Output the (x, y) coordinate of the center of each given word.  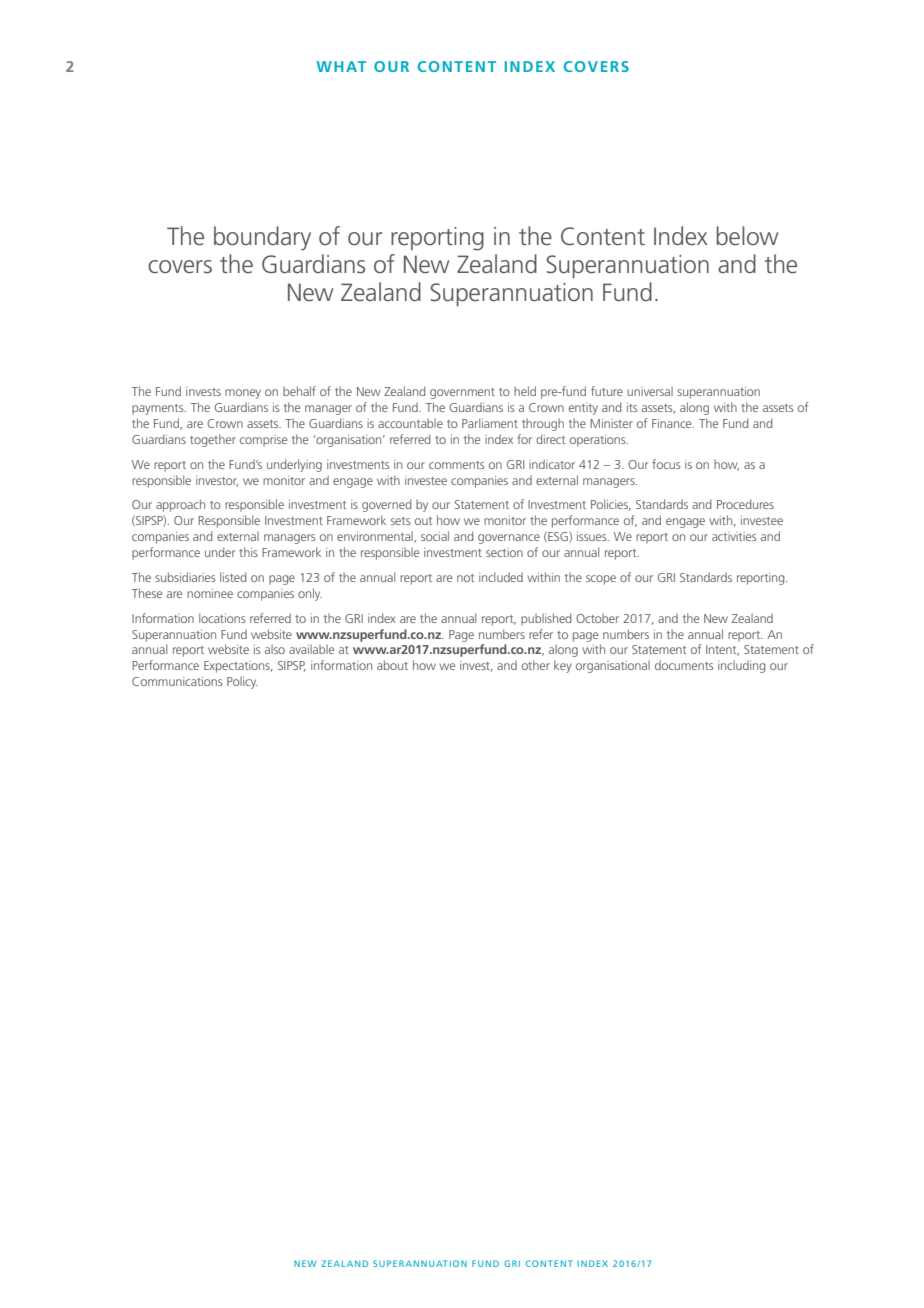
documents (684, 665)
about (392, 665)
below (748, 236)
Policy (242, 682)
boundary (262, 238)
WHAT (341, 66)
